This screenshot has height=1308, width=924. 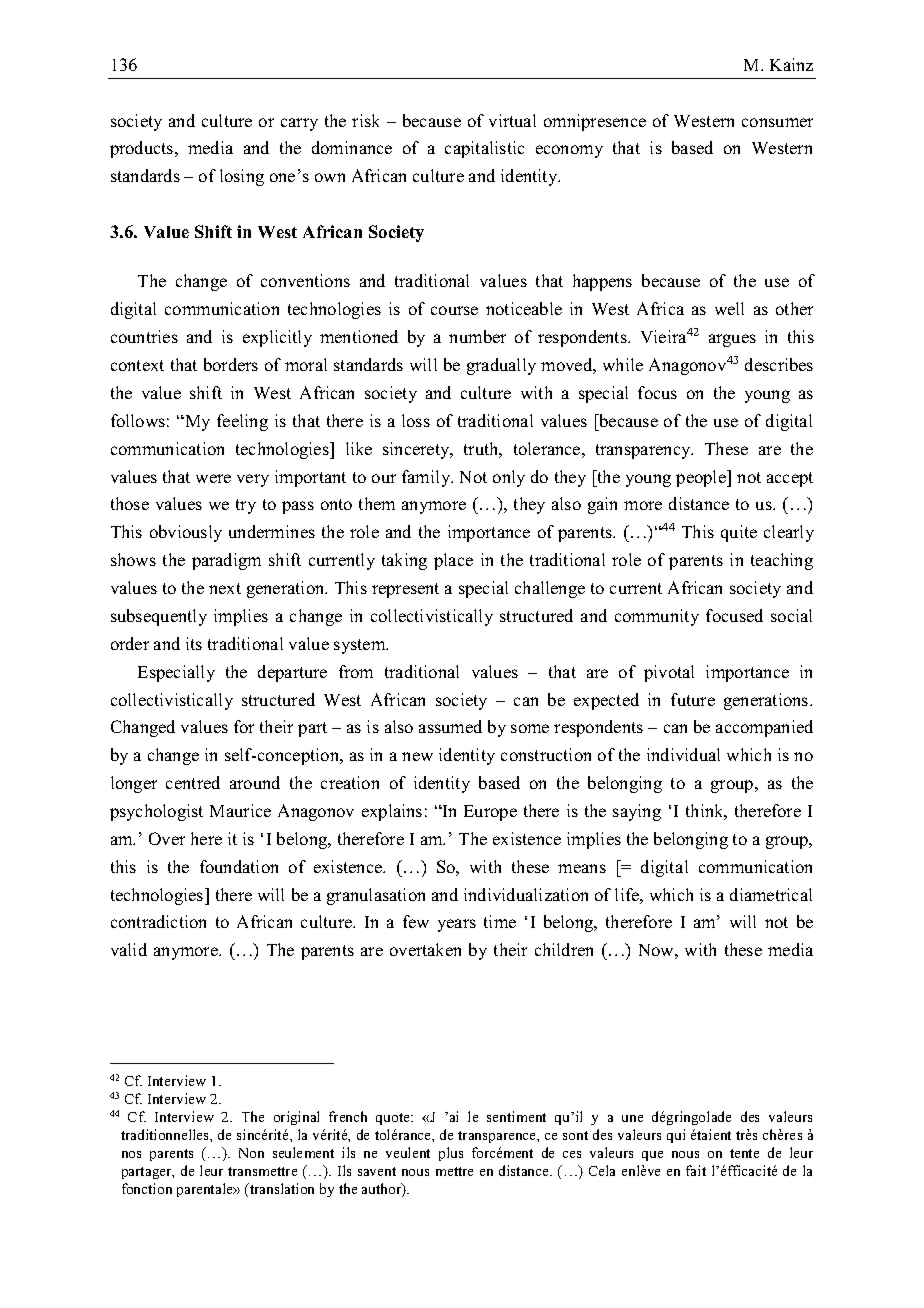 What do you see at coordinates (453, 561) in the screenshot?
I see `place` at bounding box center [453, 561].
